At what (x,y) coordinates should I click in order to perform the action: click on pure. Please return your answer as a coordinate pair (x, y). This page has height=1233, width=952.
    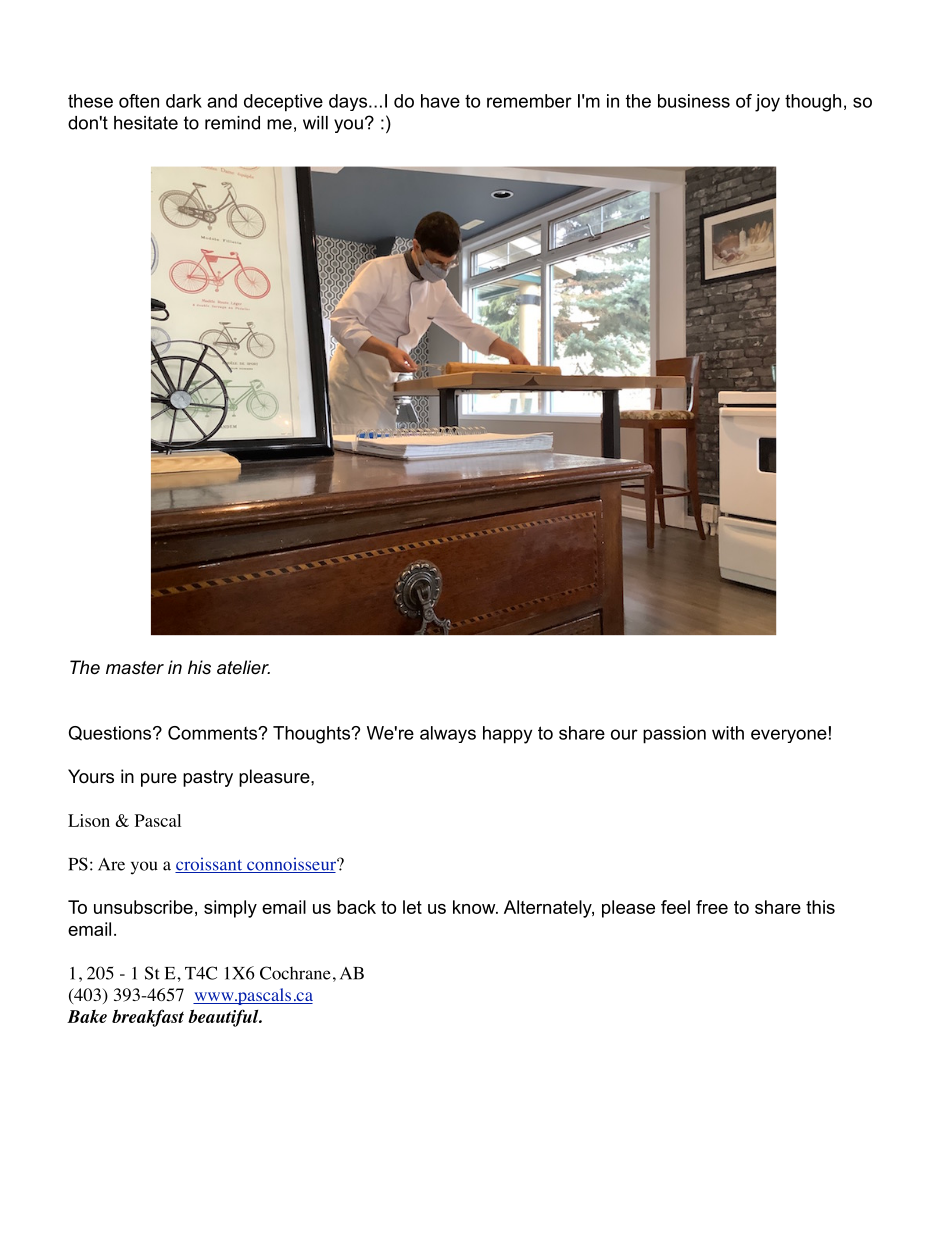
    Looking at the image, I should click on (159, 780).
